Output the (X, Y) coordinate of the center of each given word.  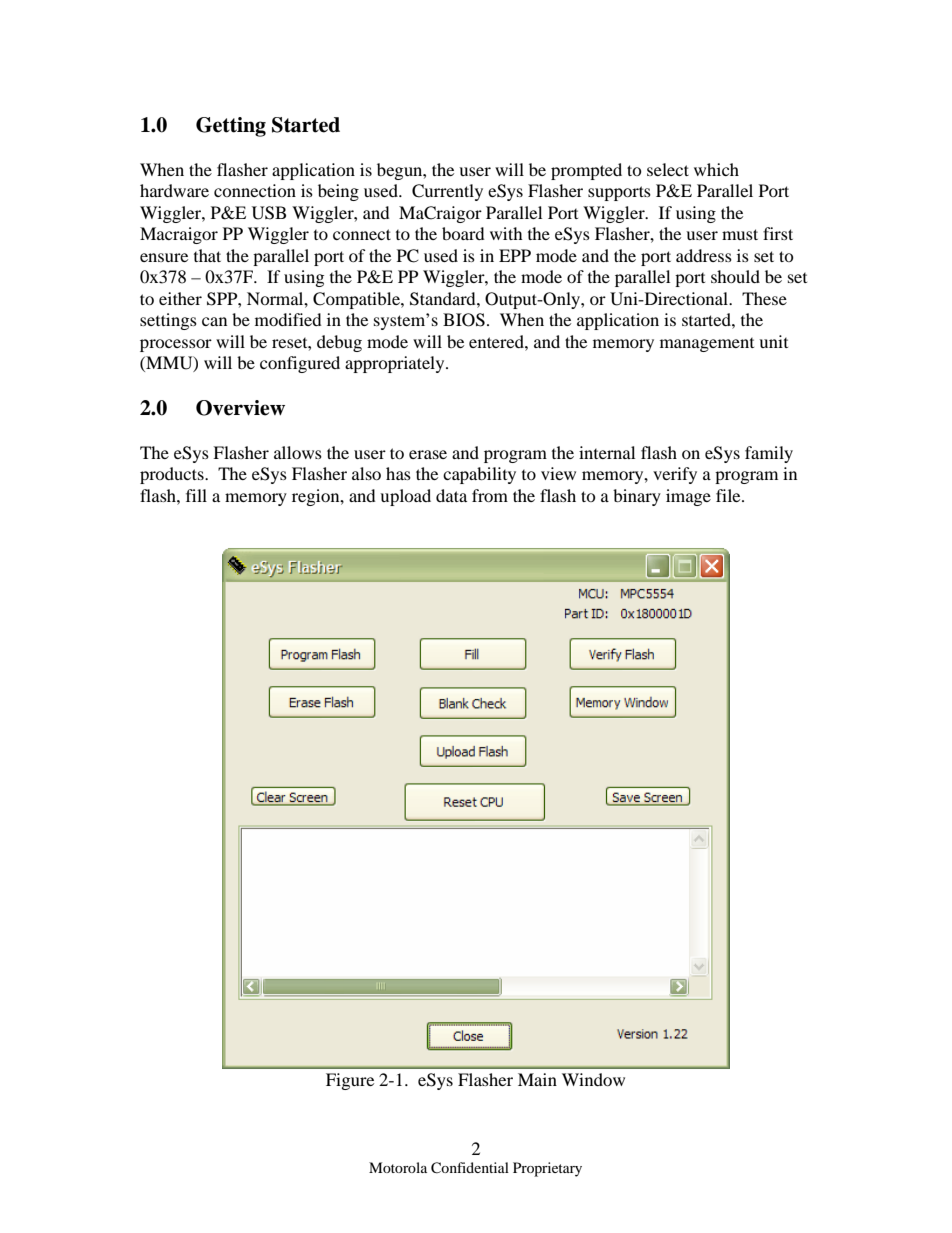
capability (479, 475)
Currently (447, 192)
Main (537, 1079)
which (716, 169)
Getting (231, 127)
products (173, 475)
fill (196, 495)
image (688, 497)
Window (593, 1079)
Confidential (470, 1168)
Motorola (398, 1167)
